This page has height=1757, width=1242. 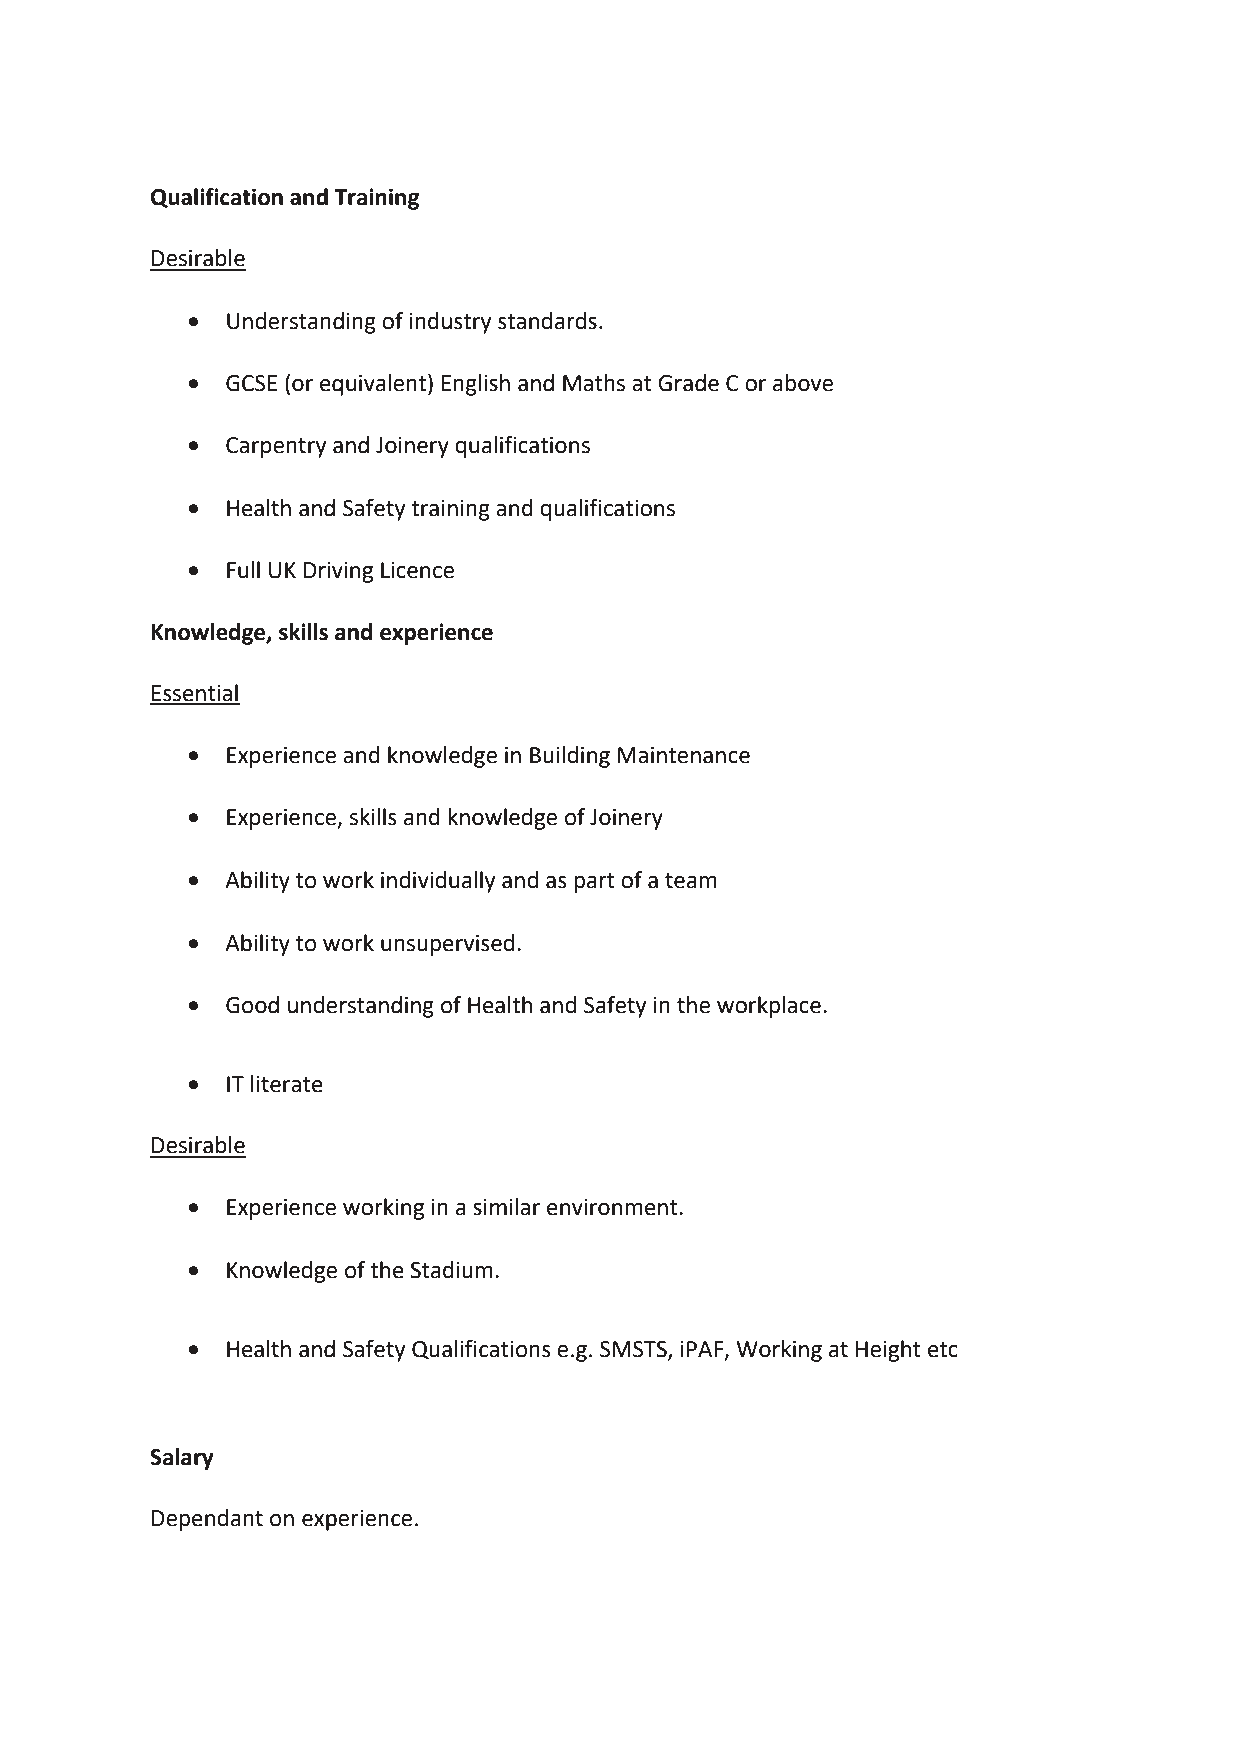 What do you see at coordinates (251, 383) in the page?
I see `GCSE` at bounding box center [251, 383].
